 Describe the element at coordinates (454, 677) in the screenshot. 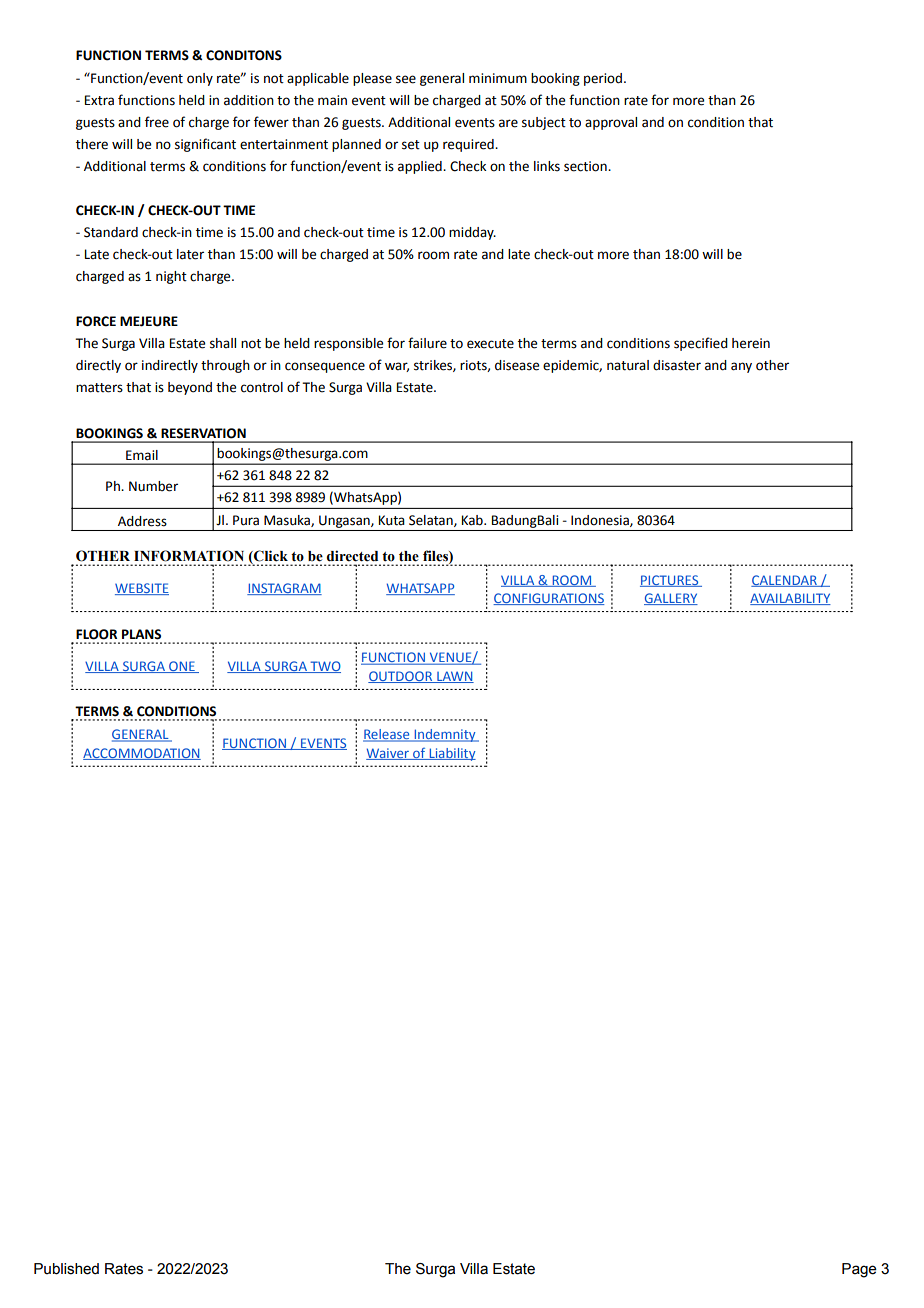

I see `LAWN` at that location.
